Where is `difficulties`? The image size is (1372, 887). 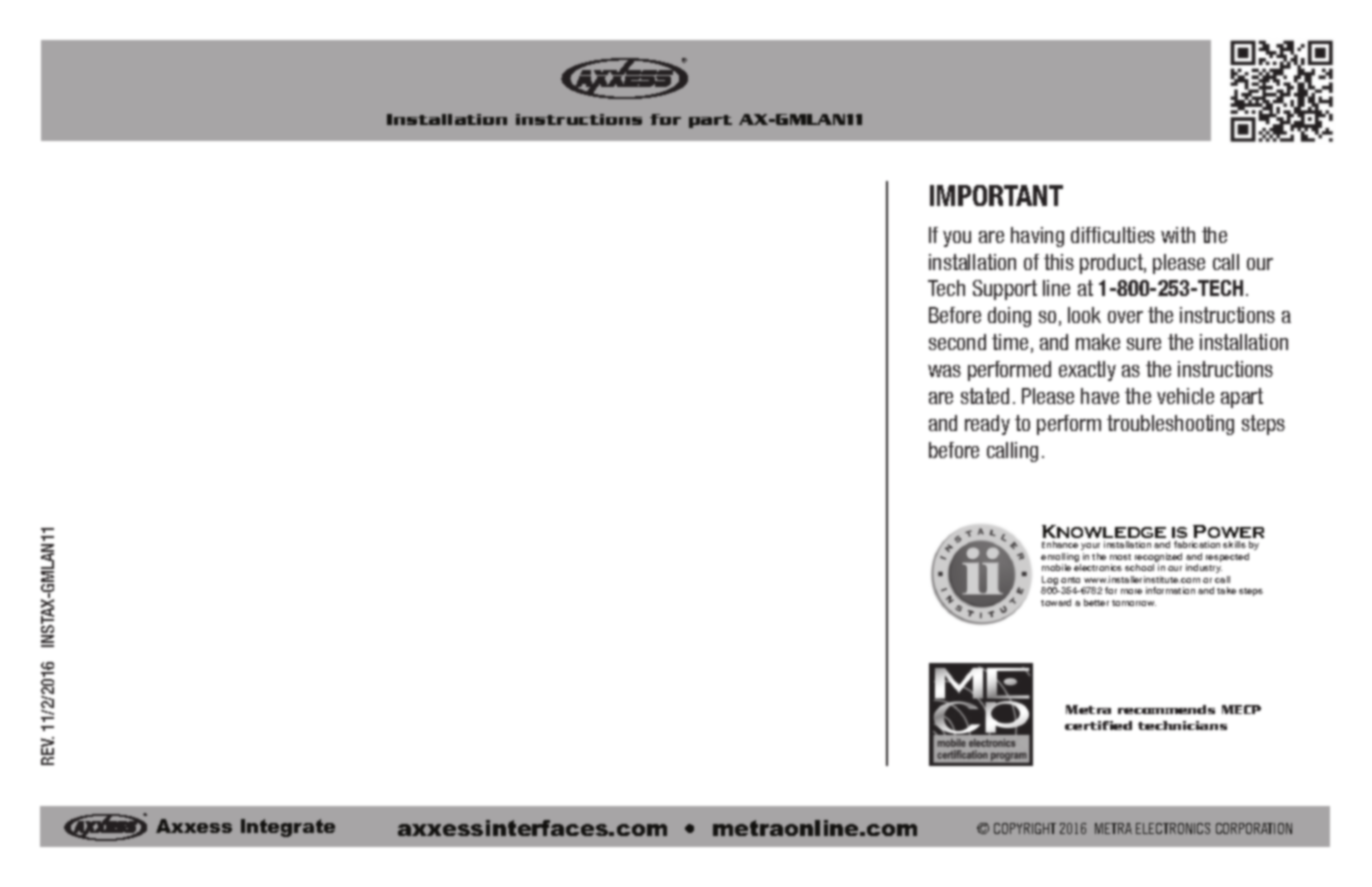 difficulties is located at coordinates (1113, 235).
